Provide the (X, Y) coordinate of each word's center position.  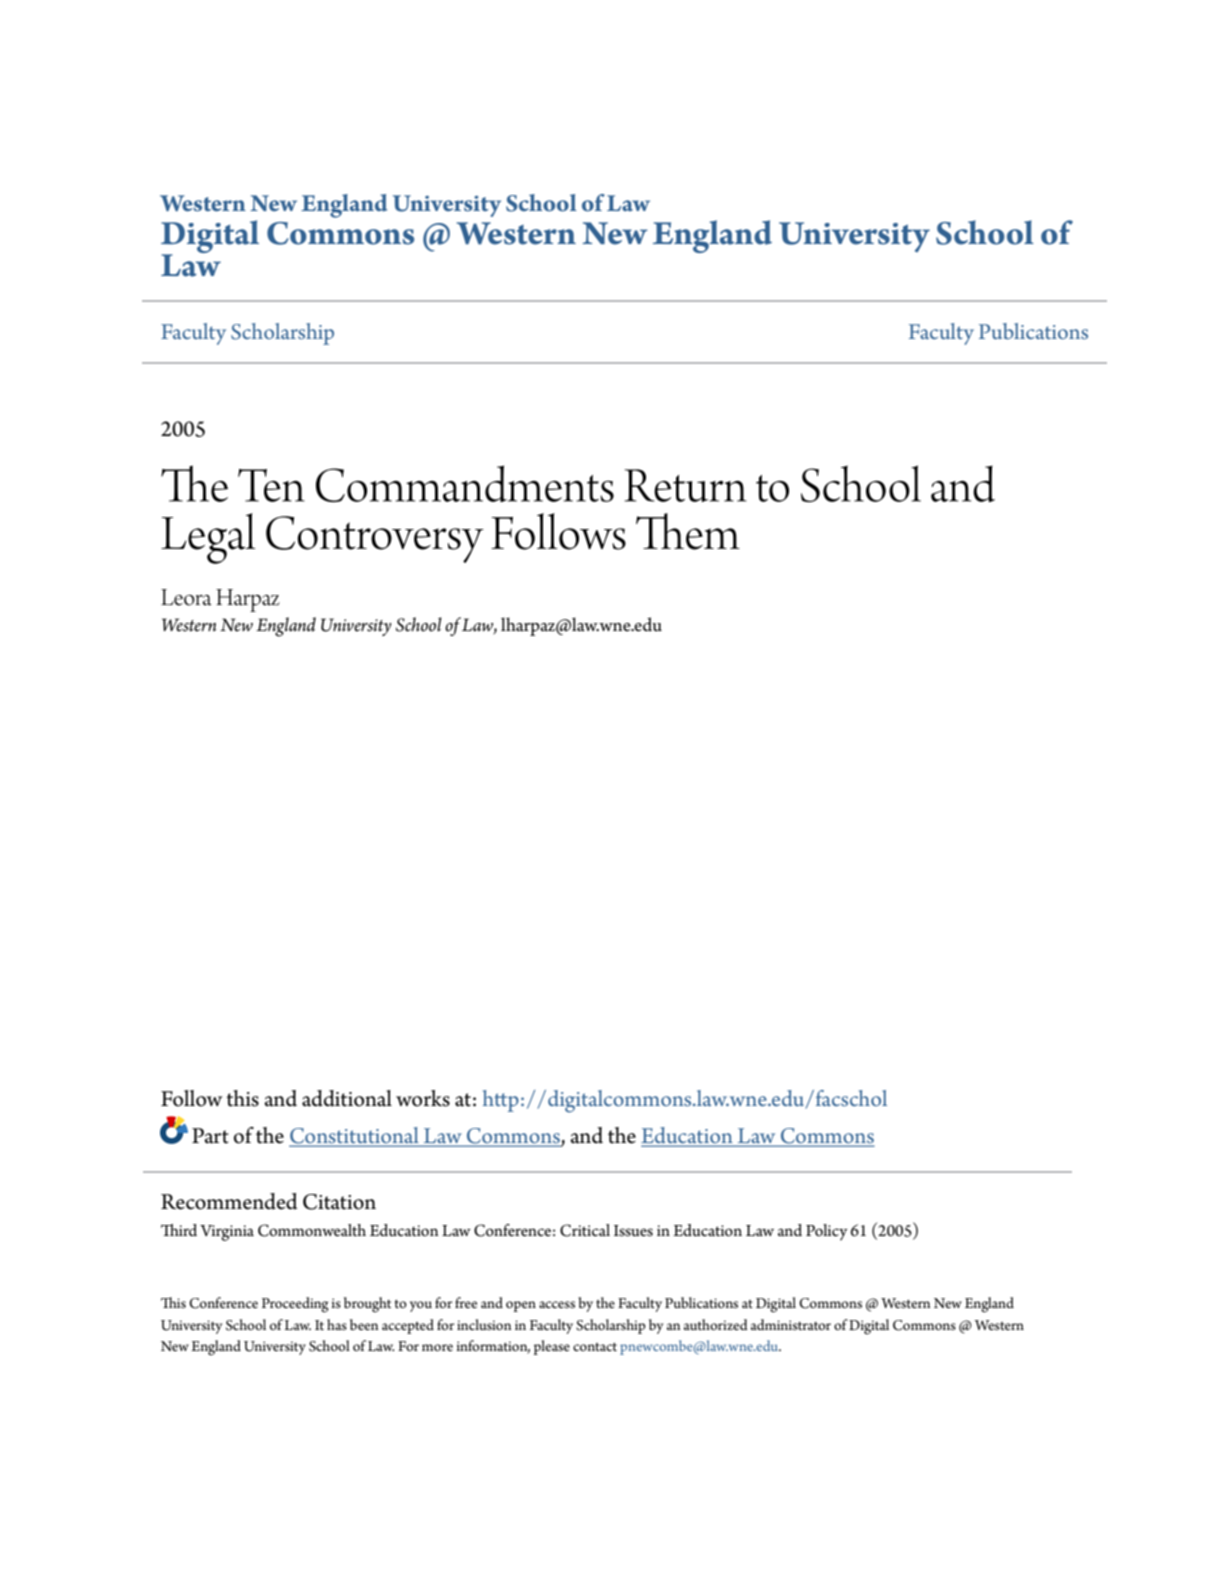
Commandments (465, 483)
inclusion (484, 1324)
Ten (271, 485)
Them (688, 531)
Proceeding (295, 1305)
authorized (716, 1324)
